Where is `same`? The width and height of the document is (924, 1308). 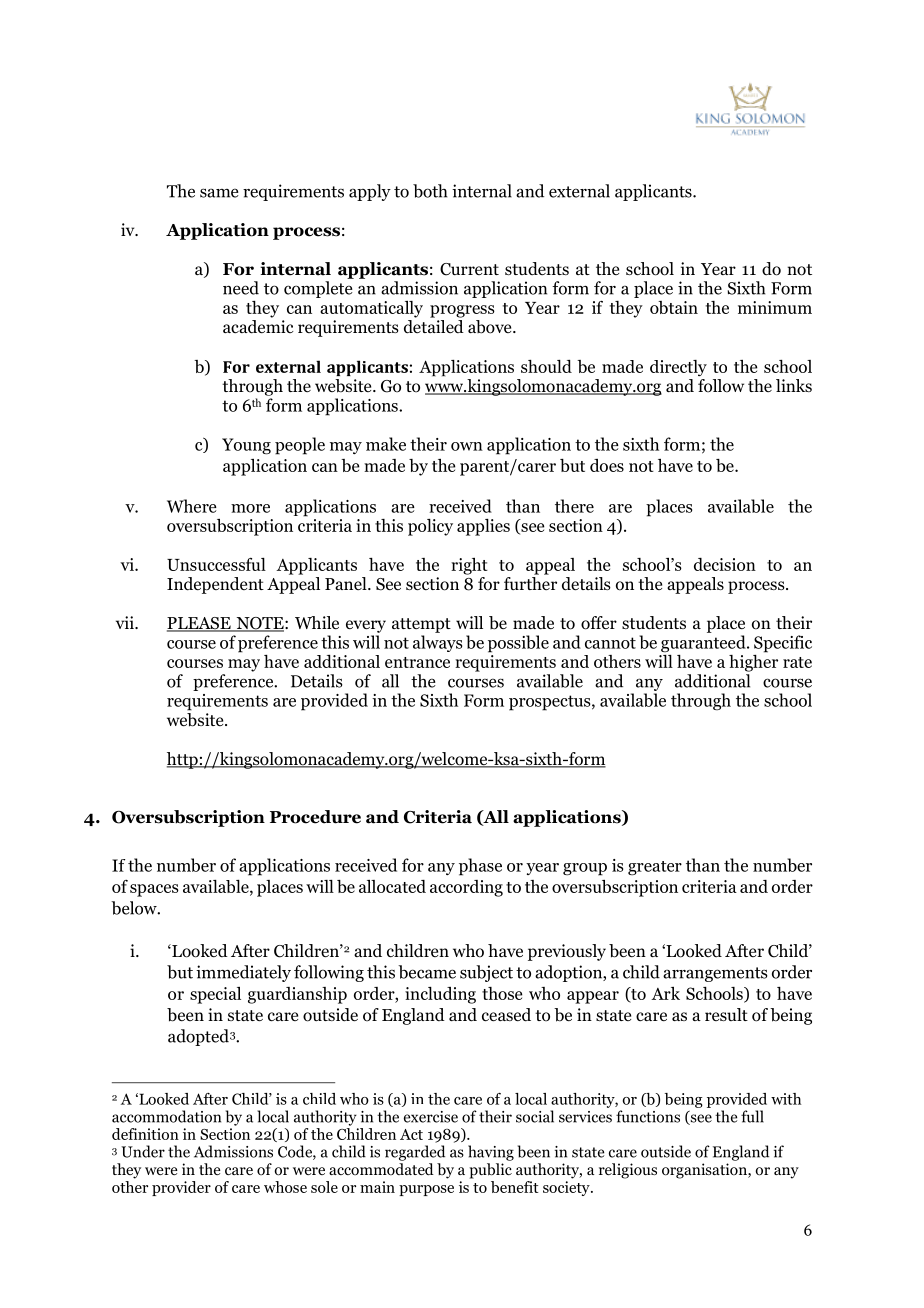 same is located at coordinates (219, 193).
